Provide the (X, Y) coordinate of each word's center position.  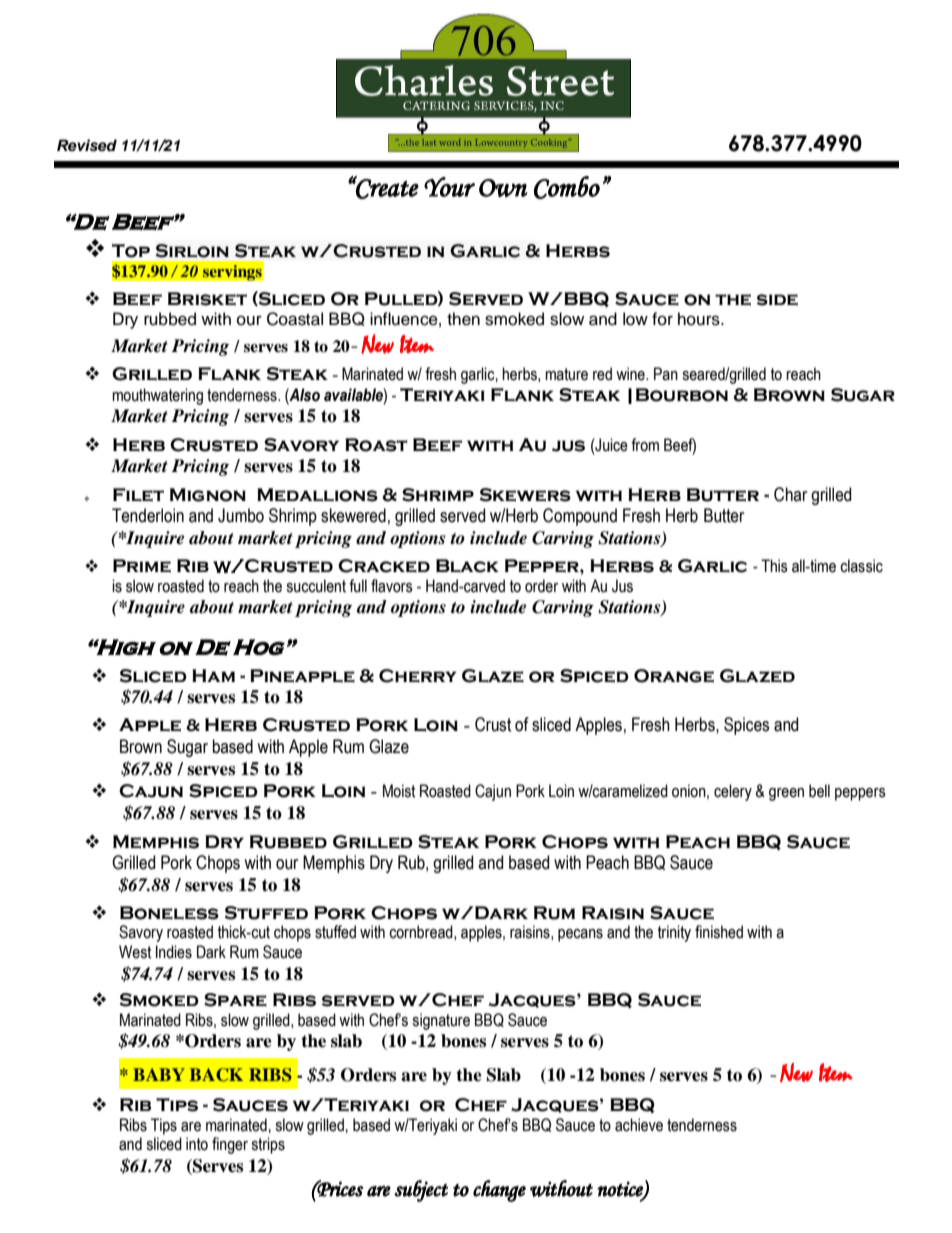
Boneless (169, 913)
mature (566, 374)
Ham (213, 675)
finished (719, 932)
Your (449, 187)
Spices (746, 726)
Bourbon (682, 395)
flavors (392, 586)
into (197, 1144)
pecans (580, 935)
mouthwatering (157, 396)
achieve (639, 1125)
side (777, 300)
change (499, 1191)
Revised (87, 145)
